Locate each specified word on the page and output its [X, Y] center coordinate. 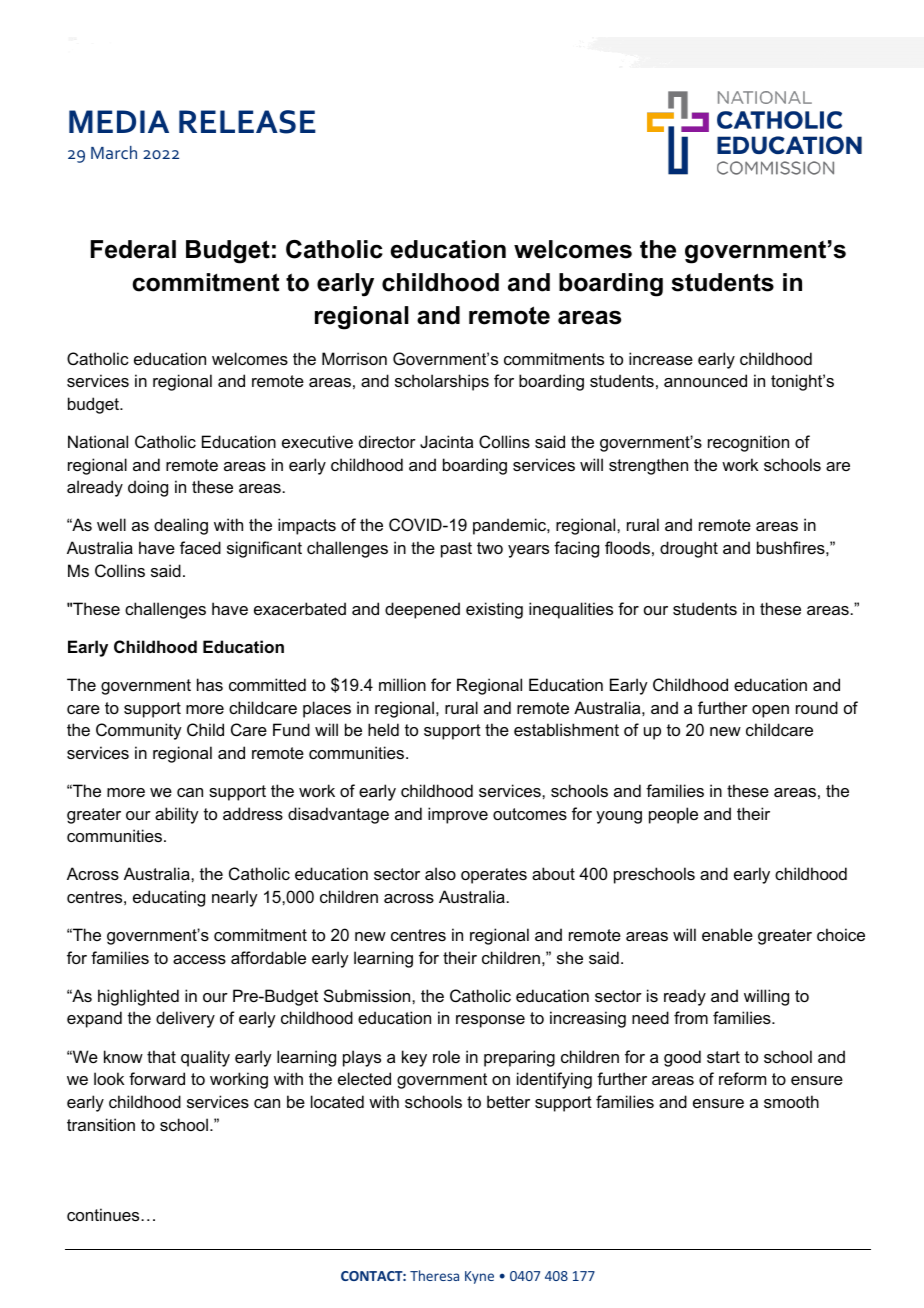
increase [661, 358]
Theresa [434, 1275]
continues [104, 1214]
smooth [791, 1101]
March [114, 152]
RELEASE [247, 122]
